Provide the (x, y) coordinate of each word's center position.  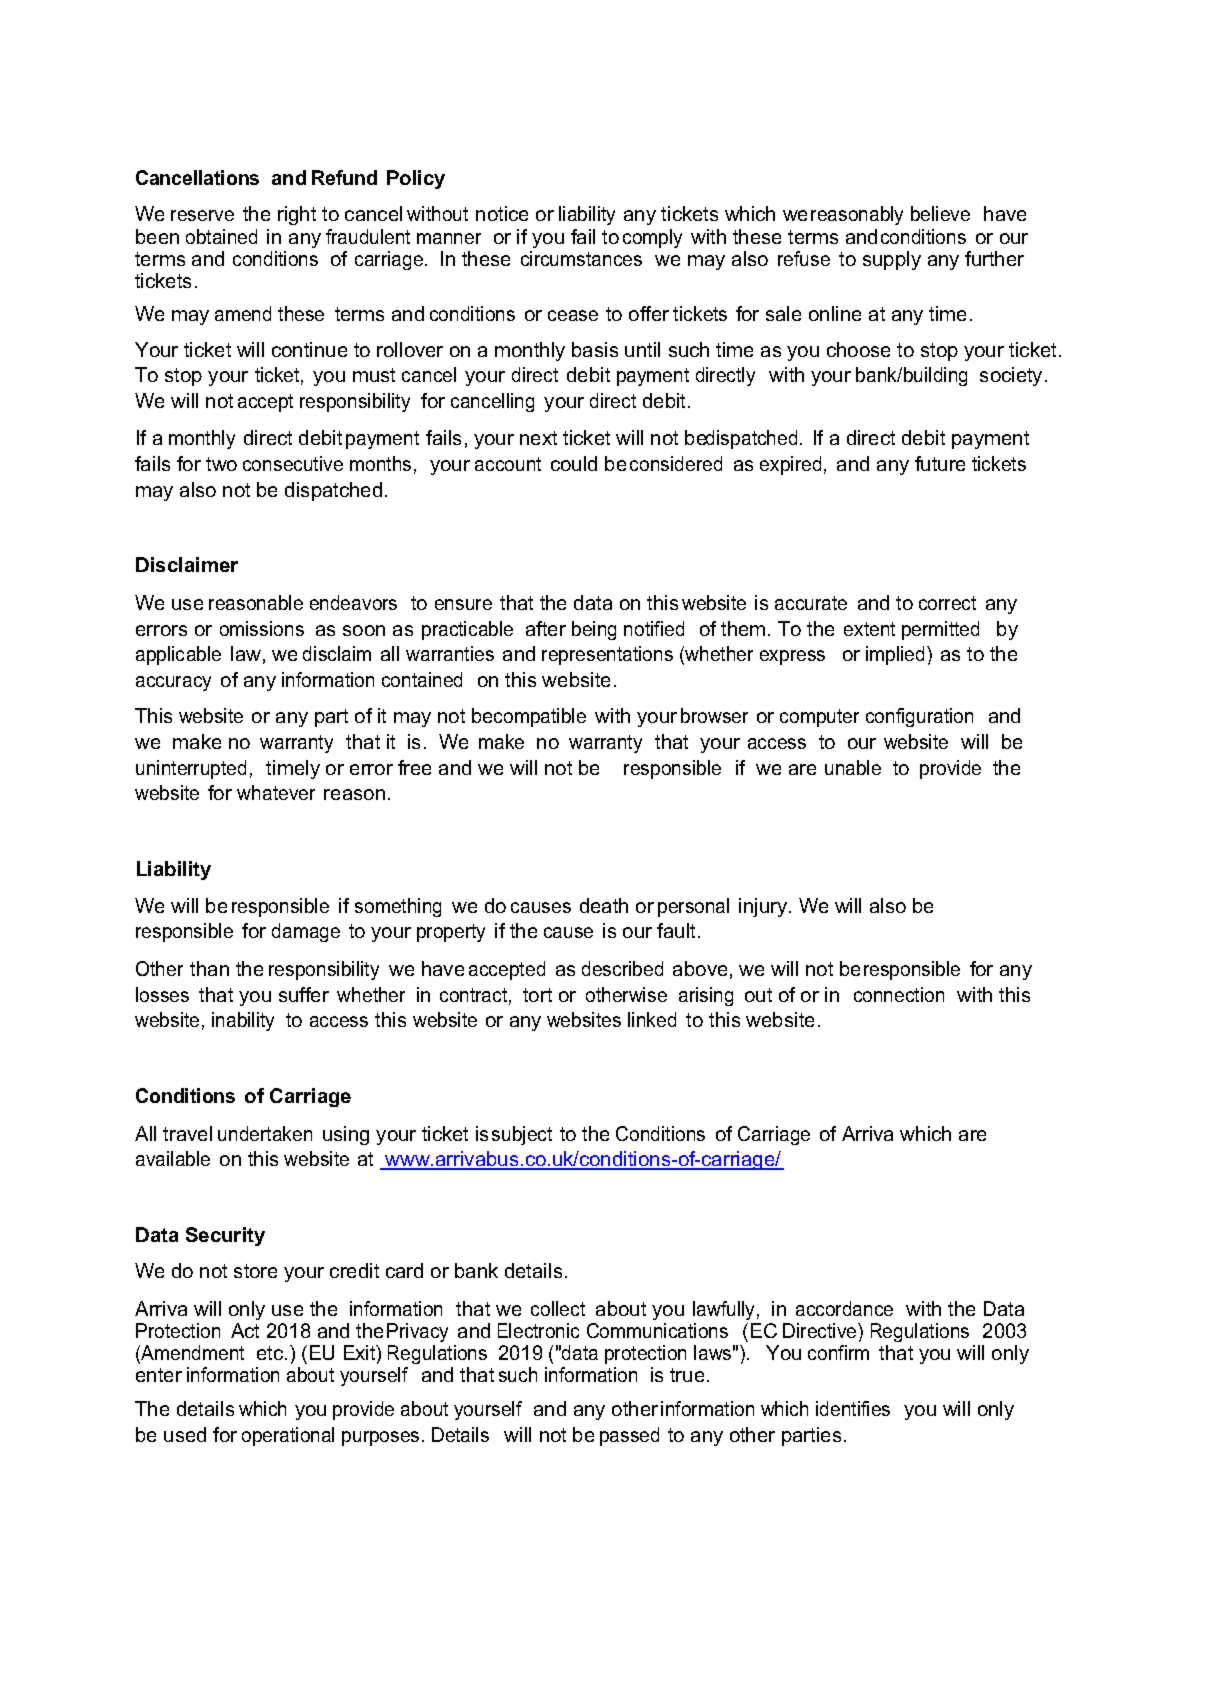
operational (288, 1436)
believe (940, 213)
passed (629, 1436)
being (594, 630)
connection (899, 994)
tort (537, 995)
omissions (262, 628)
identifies (853, 1408)
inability (243, 1021)
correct (947, 603)
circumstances (581, 258)
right (297, 215)
